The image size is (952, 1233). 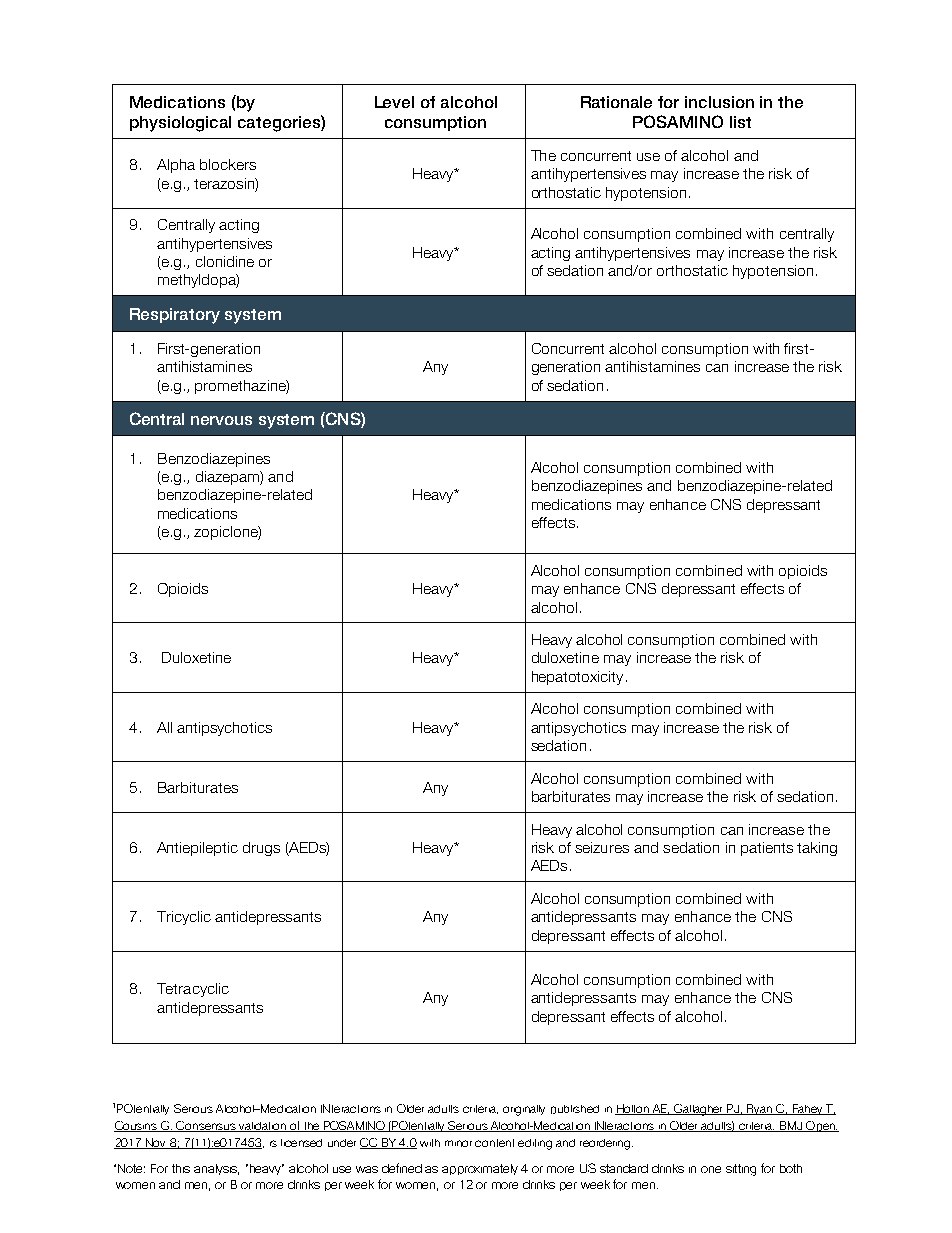 What do you see at coordinates (602, 847) in the screenshot?
I see `seizures` at bounding box center [602, 847].
